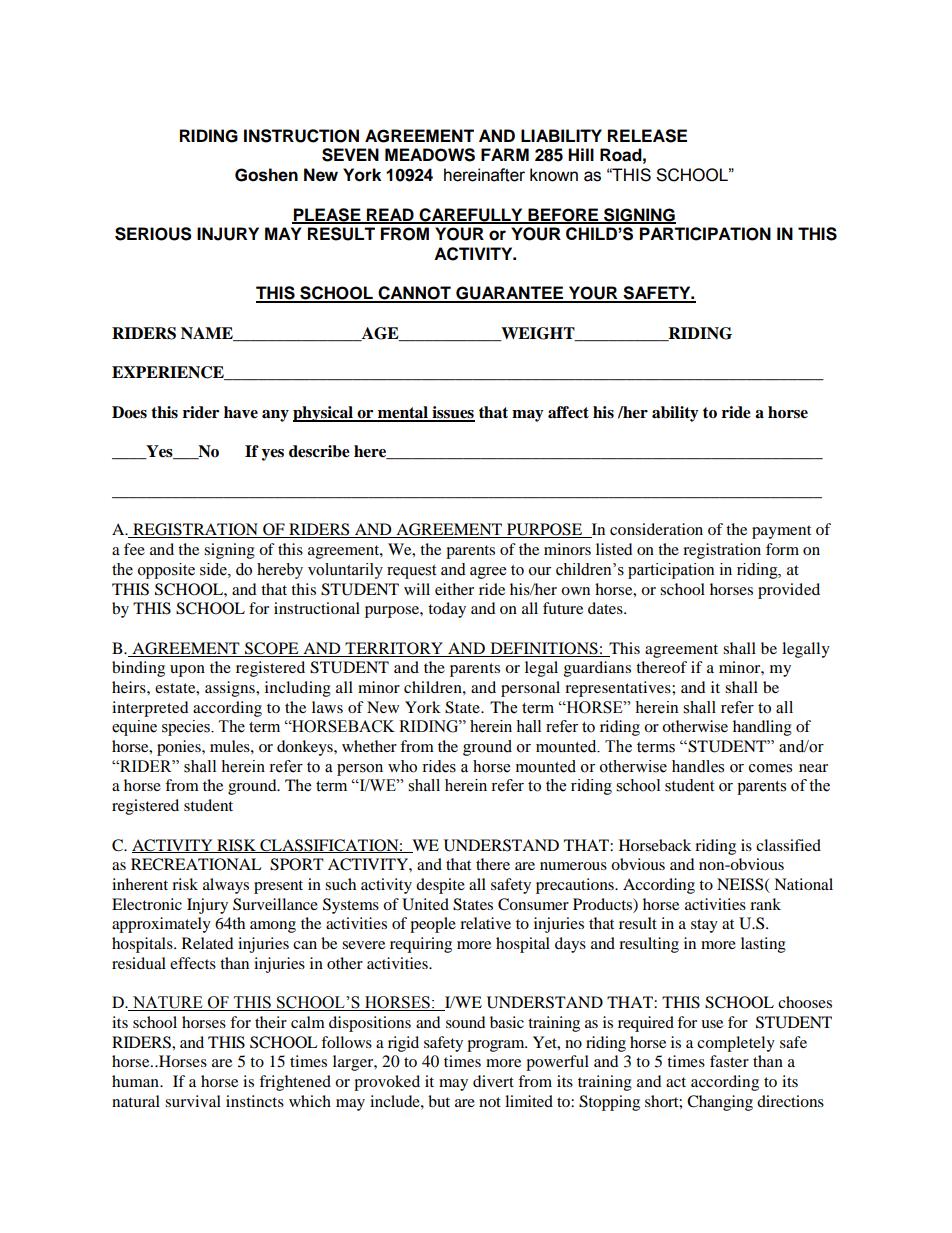  What do you see at coordinates (647, 136) in the screenshot?
I see `RELEASE` at bounding box center [647, 136].
